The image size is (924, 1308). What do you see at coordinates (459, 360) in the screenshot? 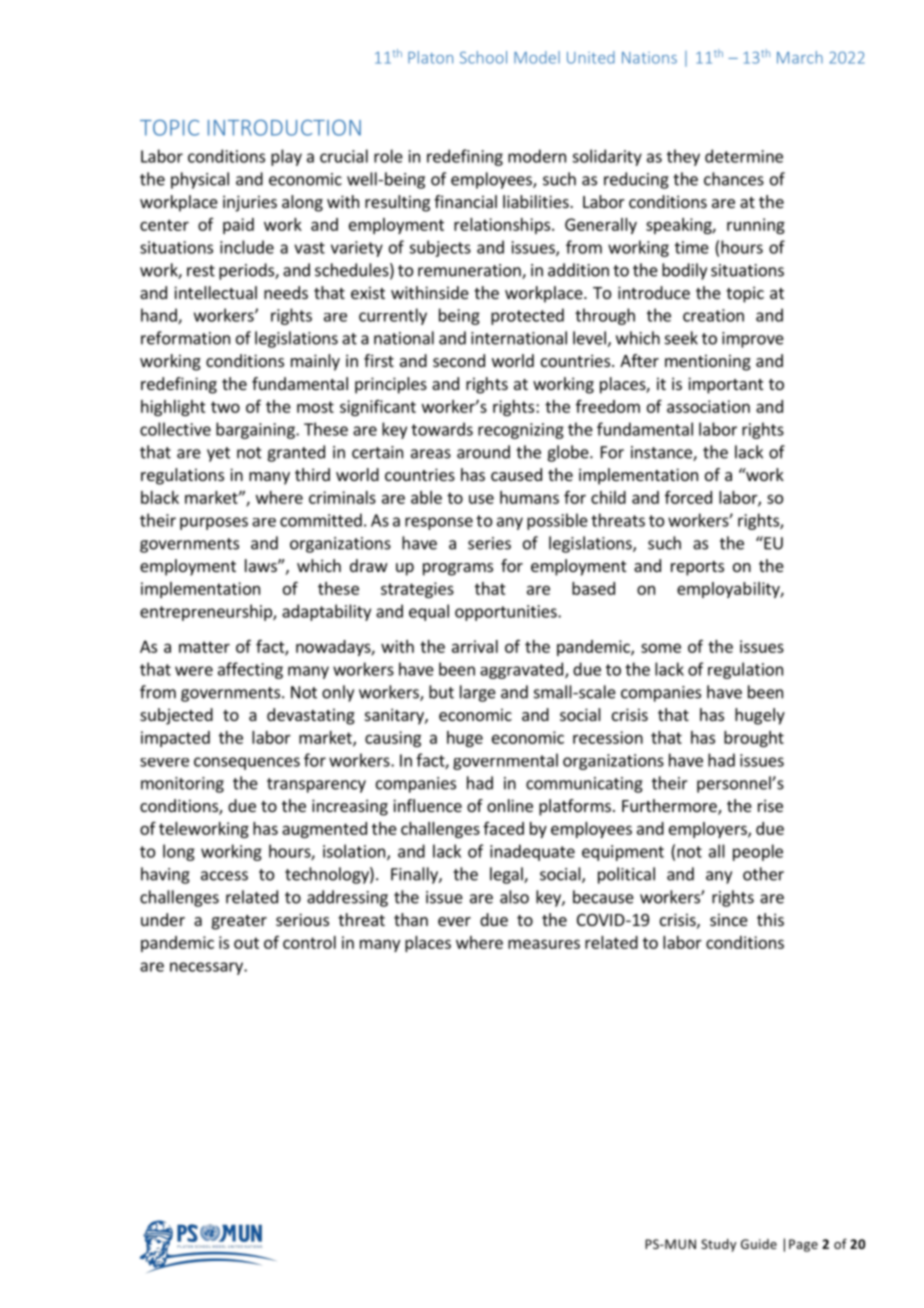
I see `second` at bounding box center [459, 360].
